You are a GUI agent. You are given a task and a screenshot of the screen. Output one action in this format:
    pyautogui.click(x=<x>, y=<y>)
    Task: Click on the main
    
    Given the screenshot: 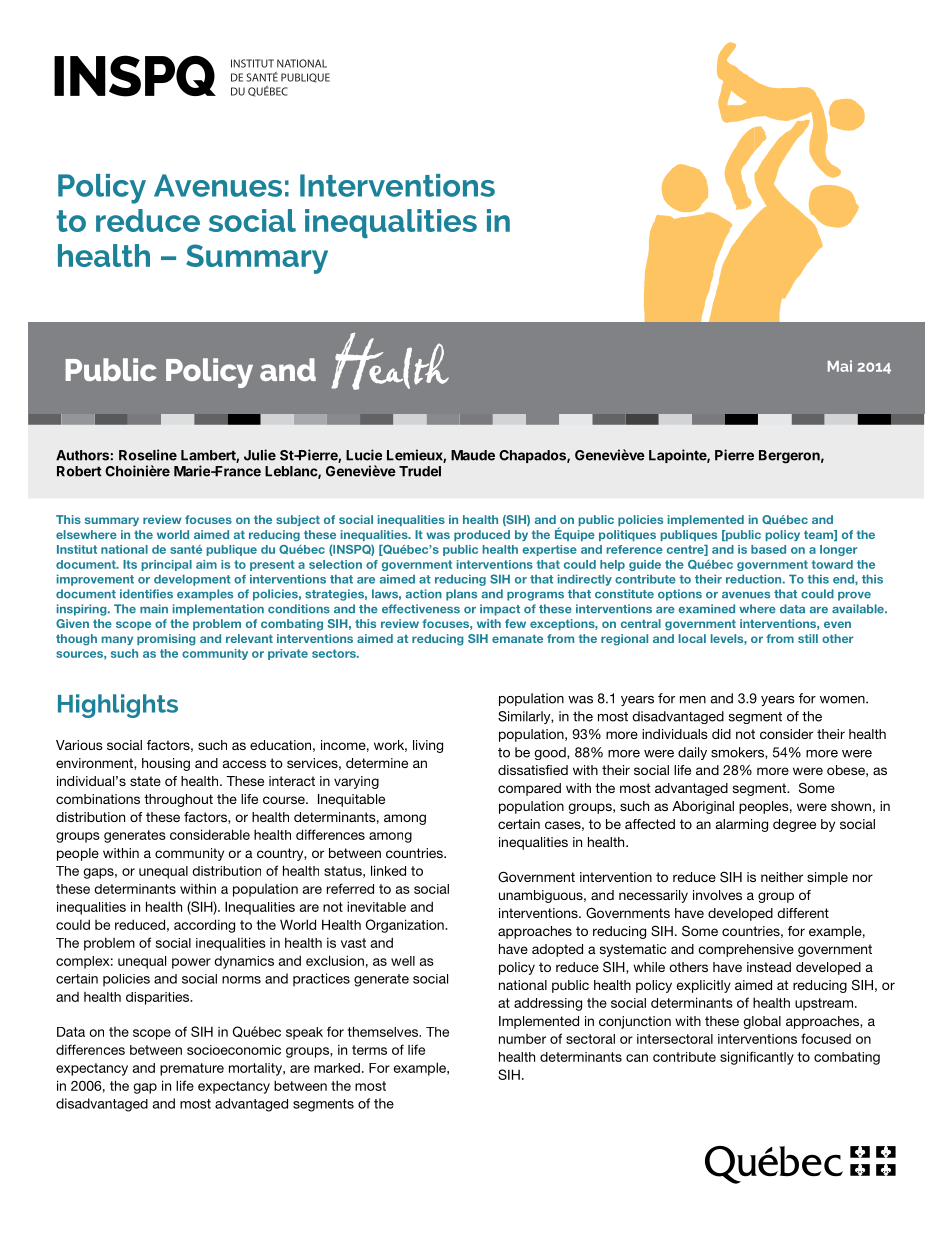 What is the action you would take?
    pyautogui.click(x=154, y=609)
